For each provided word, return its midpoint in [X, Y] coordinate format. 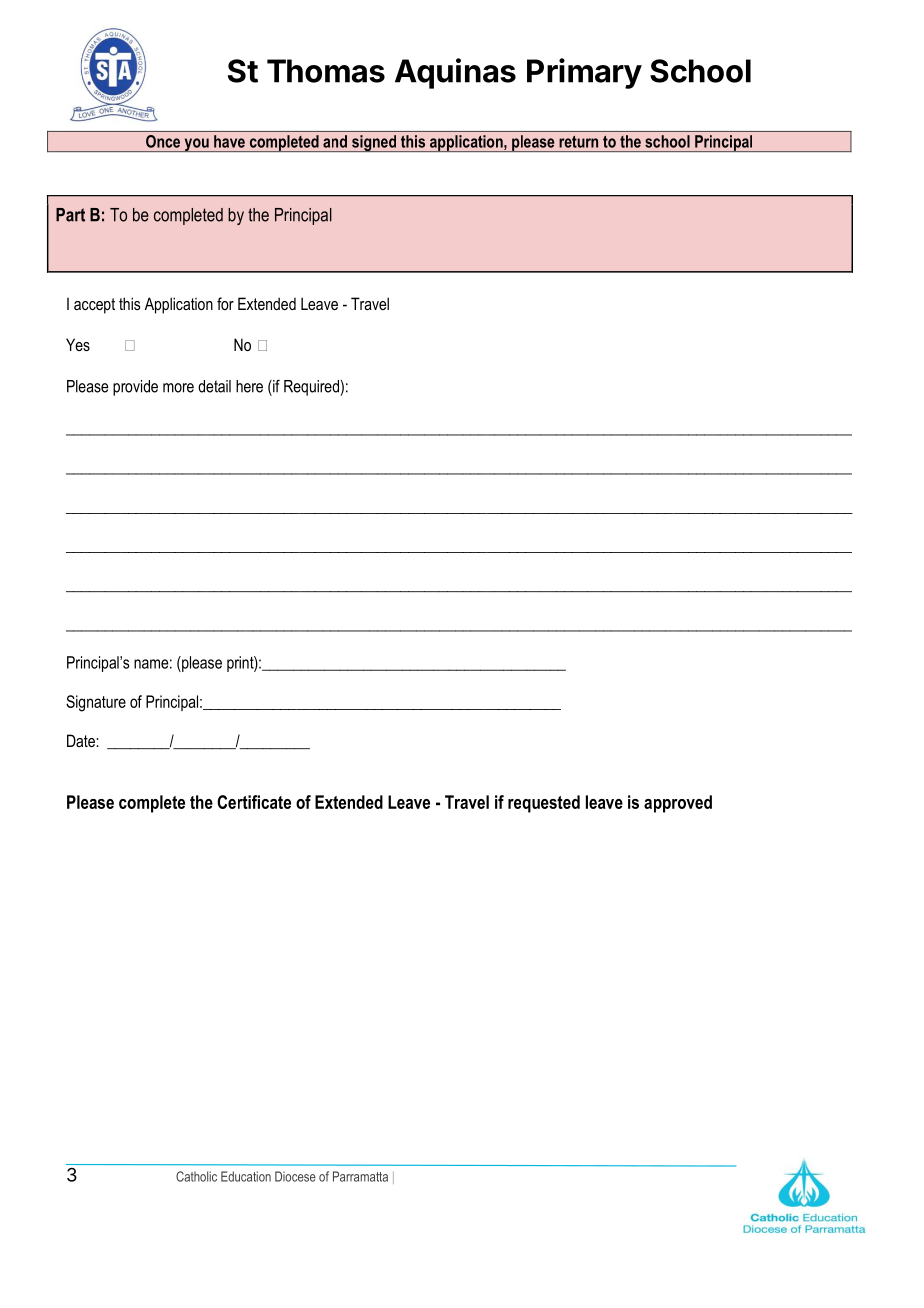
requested [544, 804]
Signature [96, 703]
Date [82, 740]
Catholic [196, 1176]
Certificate [254, 802]
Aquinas [455, 73]
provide [135, 388]
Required [312, 388]
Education [246, 1176]
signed [374, 143]
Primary [584, 73]
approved [678, 804]
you [196, 145]
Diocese [295, 1176]
